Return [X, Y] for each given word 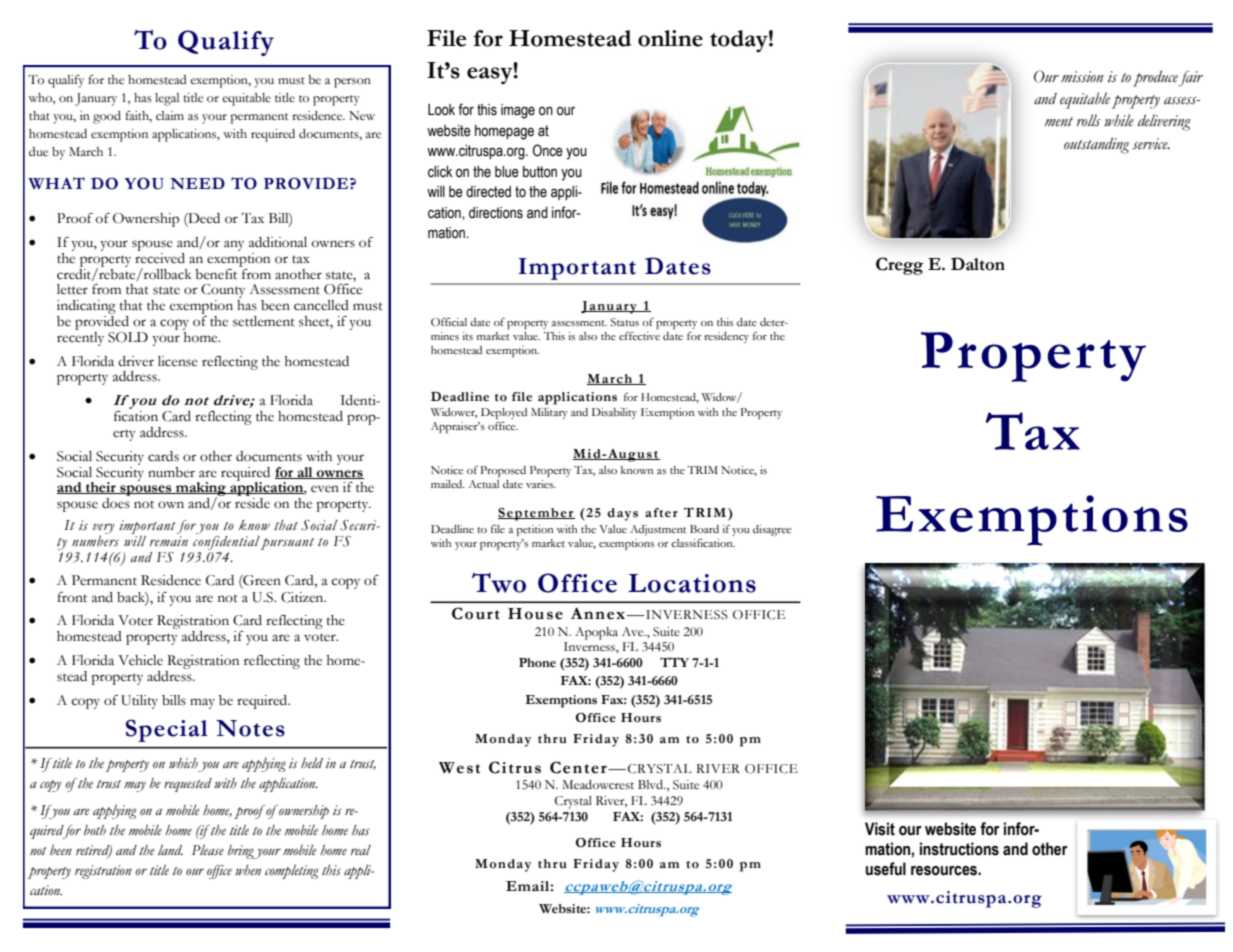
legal [167, 99]
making [201, 490]
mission [1082, 77]
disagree [772, 530]
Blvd [651, 784]
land [170, 850]
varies [541, 484]
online [670, 38]
